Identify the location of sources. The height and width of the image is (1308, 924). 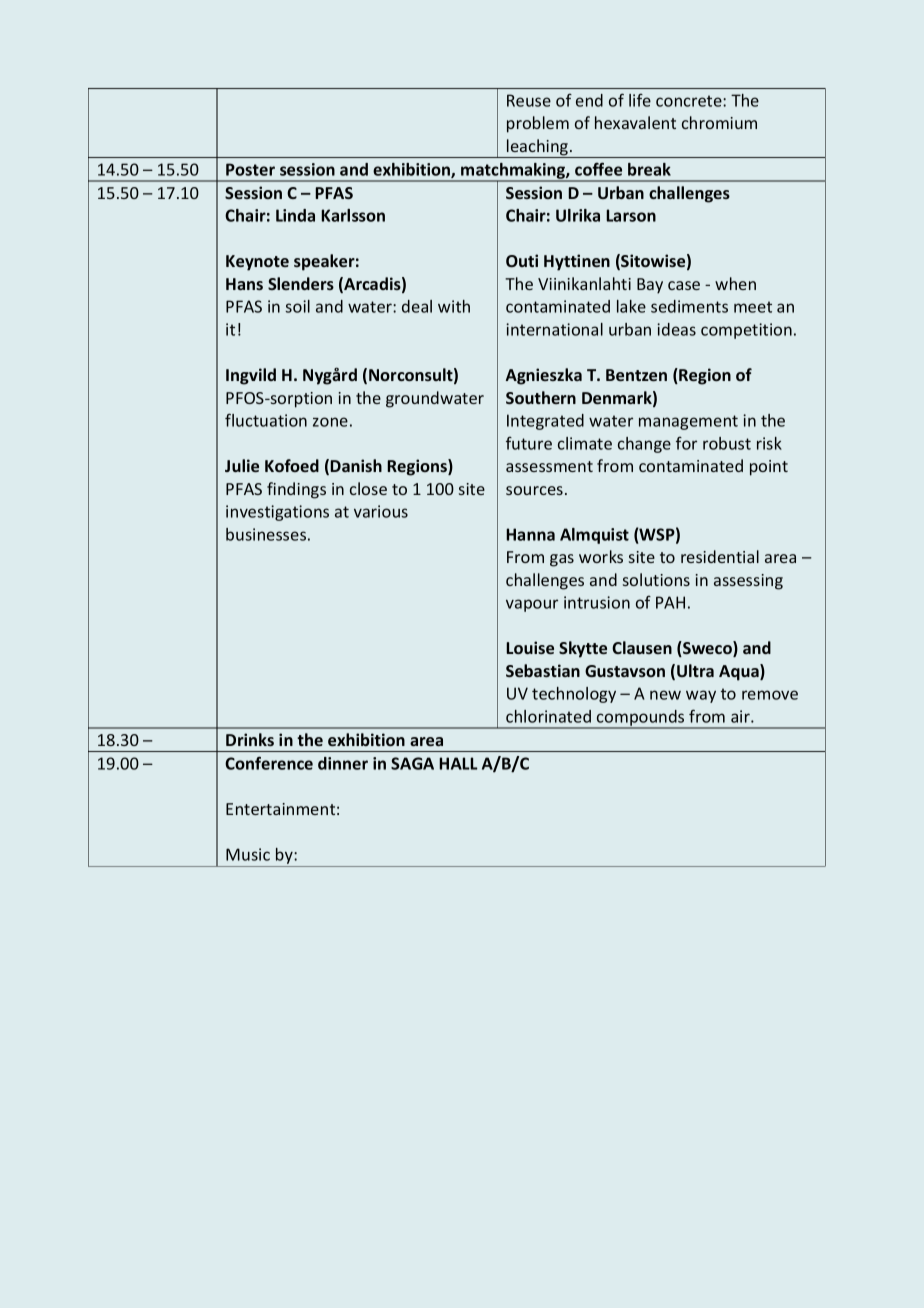
(534, 490).
